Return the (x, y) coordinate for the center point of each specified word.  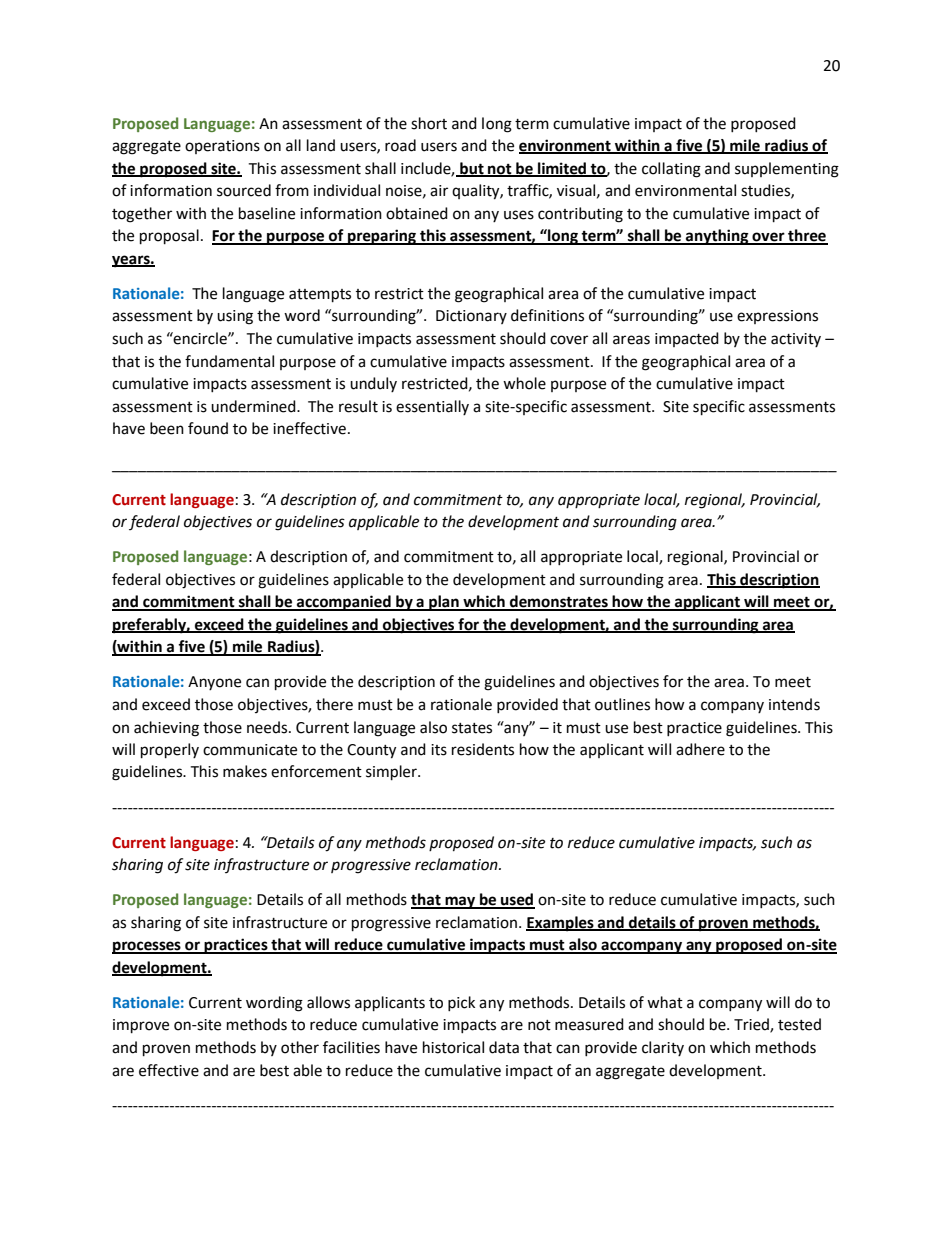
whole (524, 383)
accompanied (344, 603)
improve (141, 1026)
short (429, 123)
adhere (700, 749)
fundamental (229, 361)
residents (483, 749)
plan (444, 603)
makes (245, 771)
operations (222, 147)
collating (671, 170)
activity (796, 340)
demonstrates (559, 602)
